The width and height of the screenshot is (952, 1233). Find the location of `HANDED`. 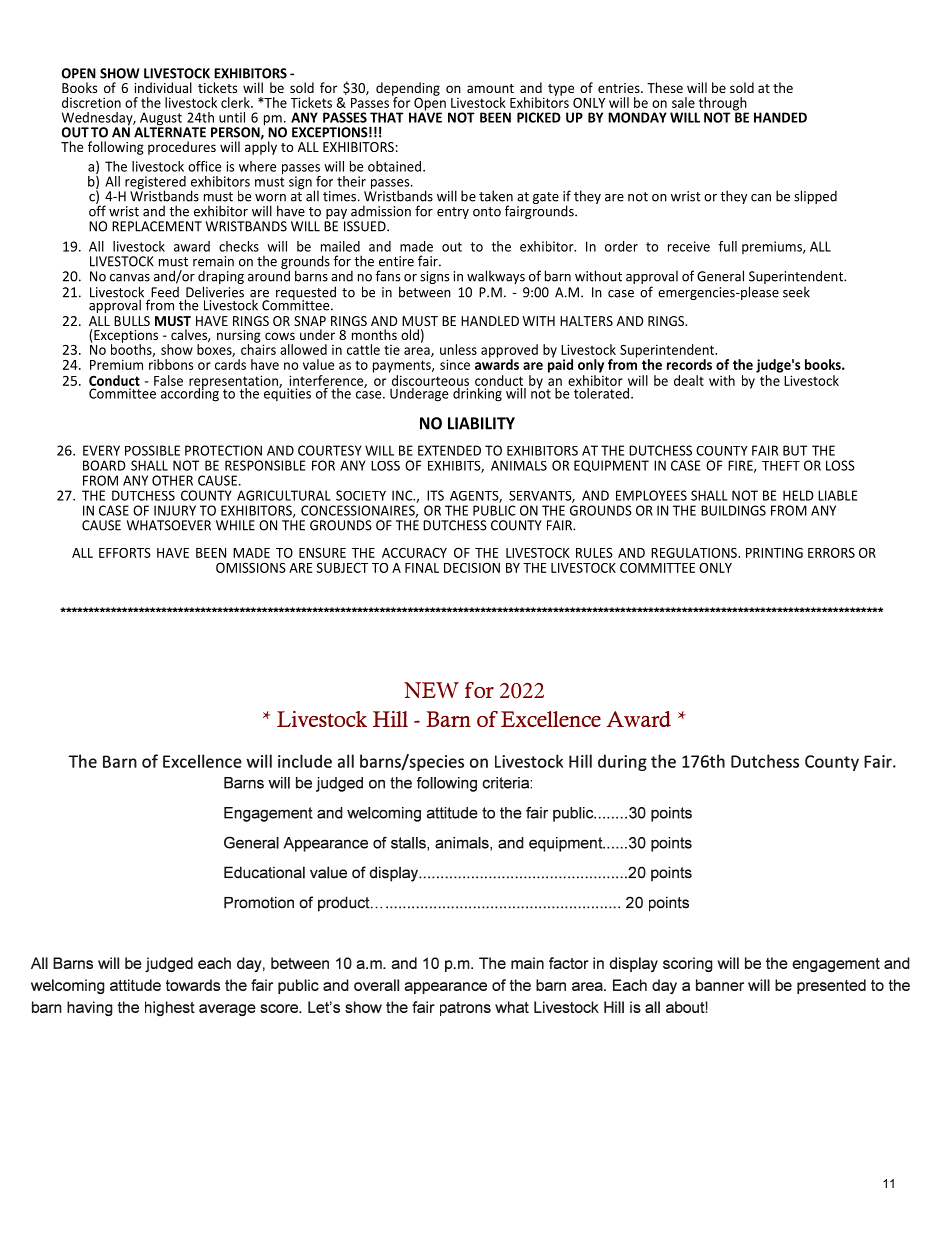

HANDED is located at coordinates (780, 117).
